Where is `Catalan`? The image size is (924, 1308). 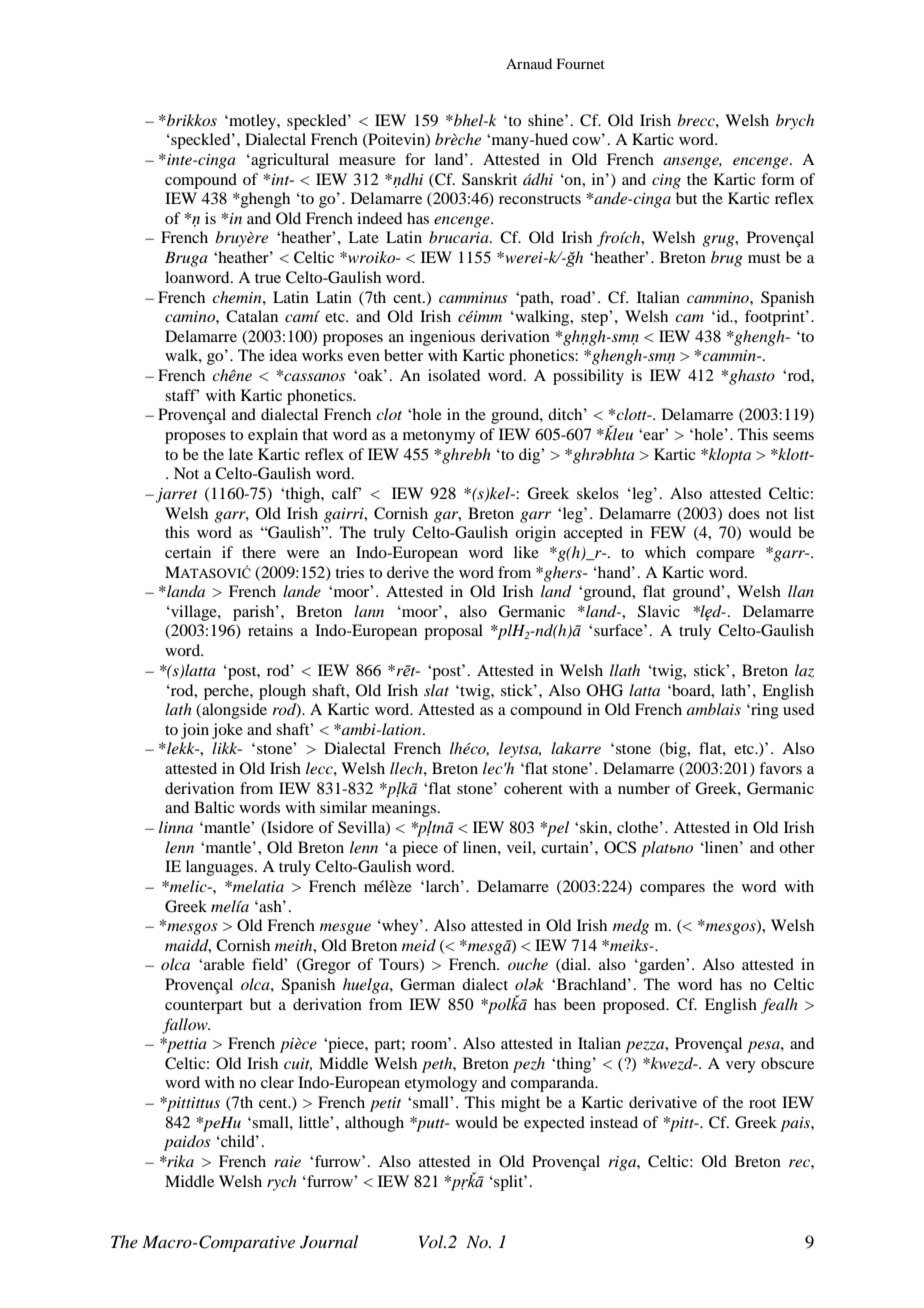
Catalan is located at coordinates (252, 316).
